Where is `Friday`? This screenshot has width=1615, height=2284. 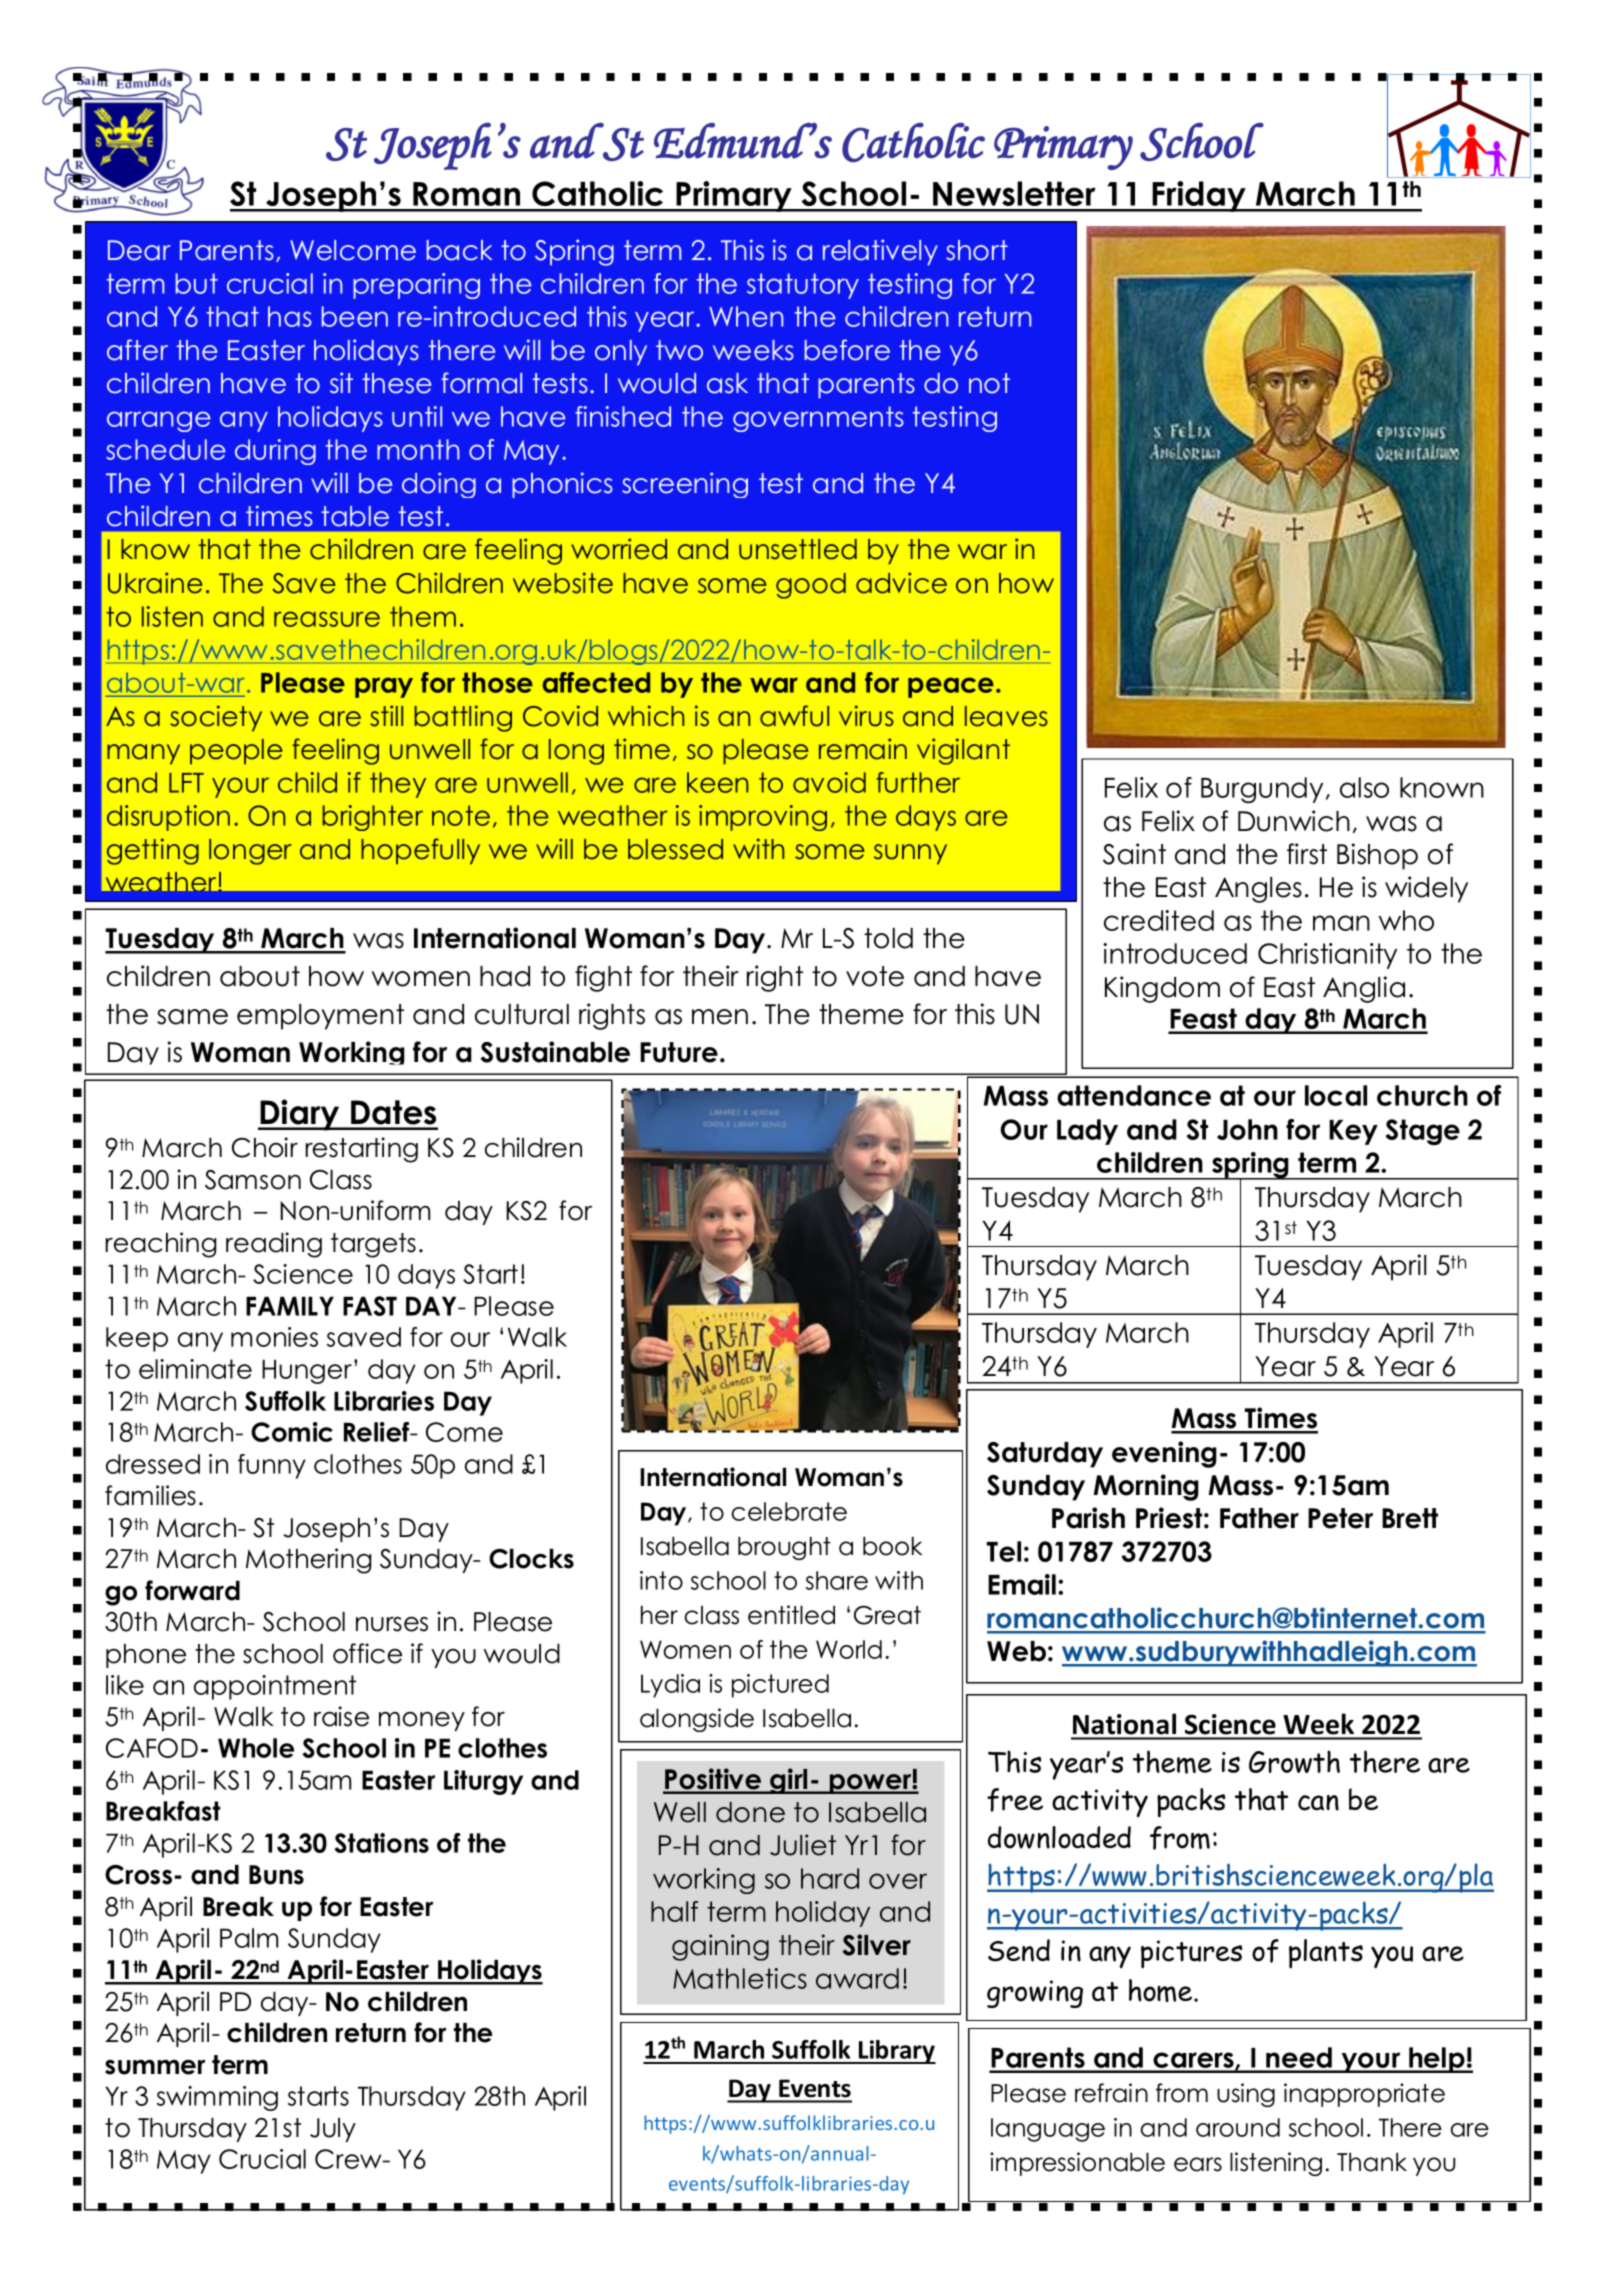 Friday is located at coordinates (1199, 196).
